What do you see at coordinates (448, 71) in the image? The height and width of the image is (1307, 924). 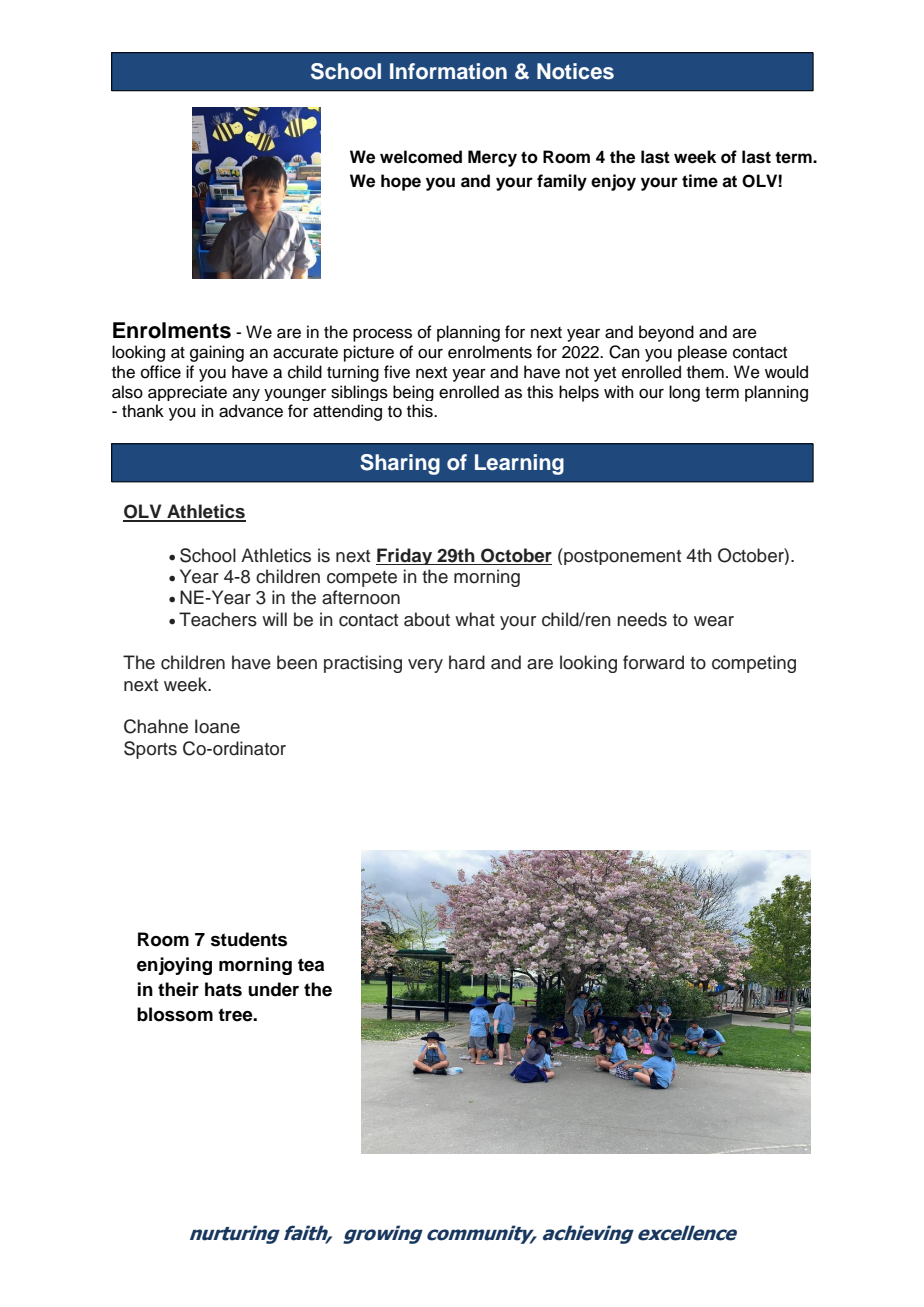 I see `Information` at bounding box center [448, 71].
